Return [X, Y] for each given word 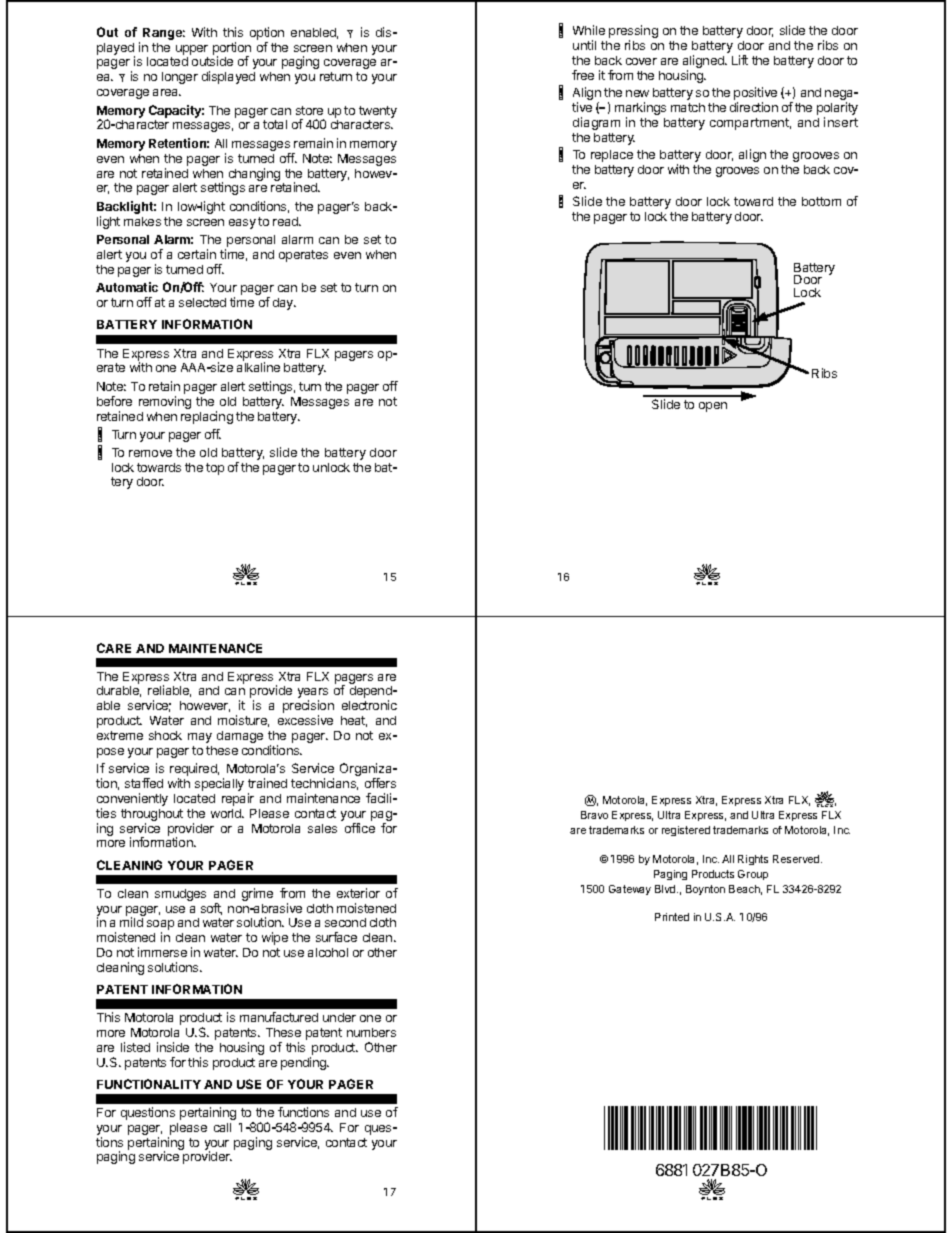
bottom [821, 201]
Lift [740, 60]
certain [197, 254]
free [583, 75]
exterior [358, 893]
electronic [369, 705]
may [200, 738]
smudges [180, 895]
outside [212, 61]
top [215, 469]
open [713, 407]
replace [612, 156]
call [222, 1127]
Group [753, 875]
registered [686, 831]
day [284, 304]
